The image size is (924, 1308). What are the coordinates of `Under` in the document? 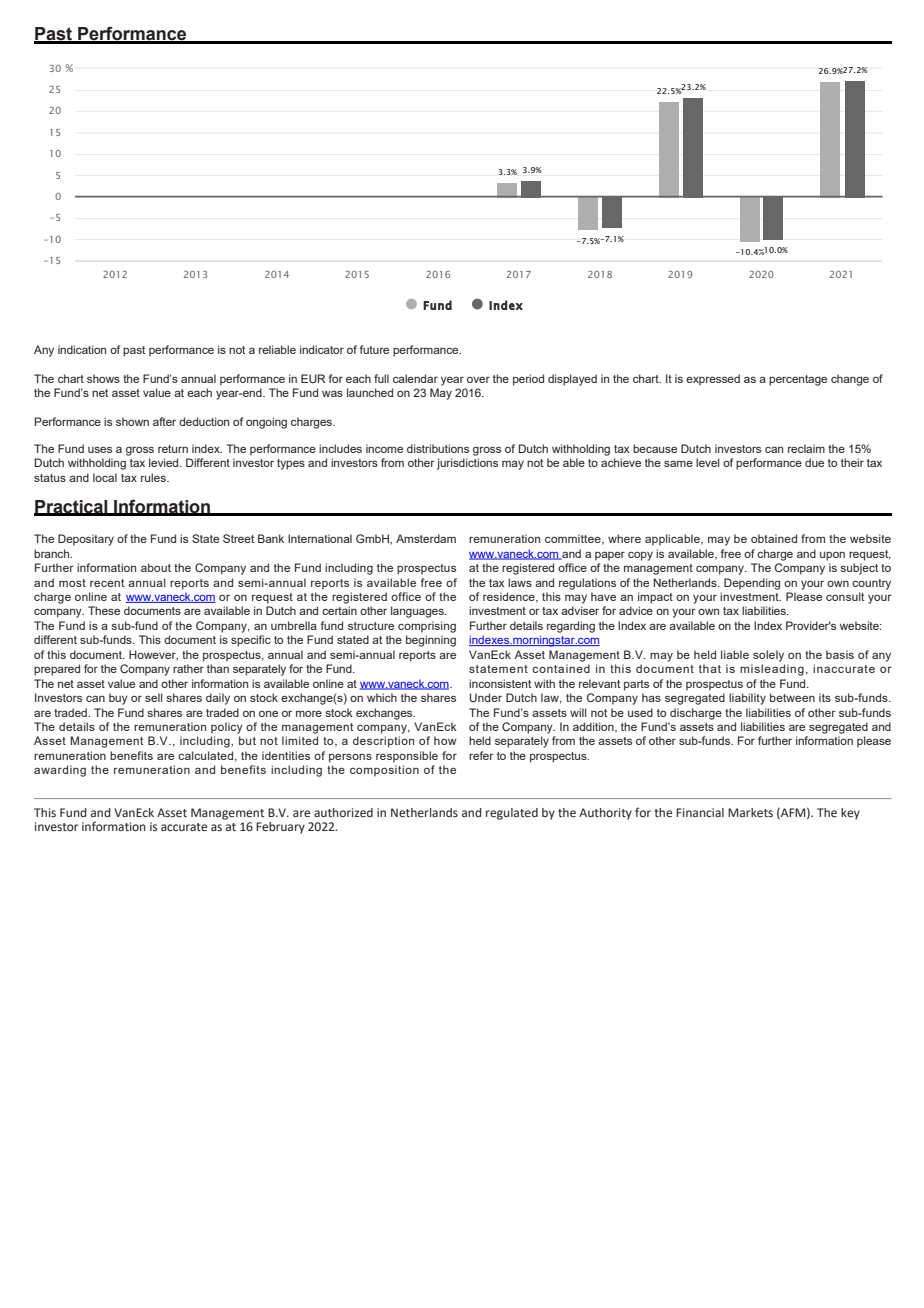 It's located at (486, 697).
